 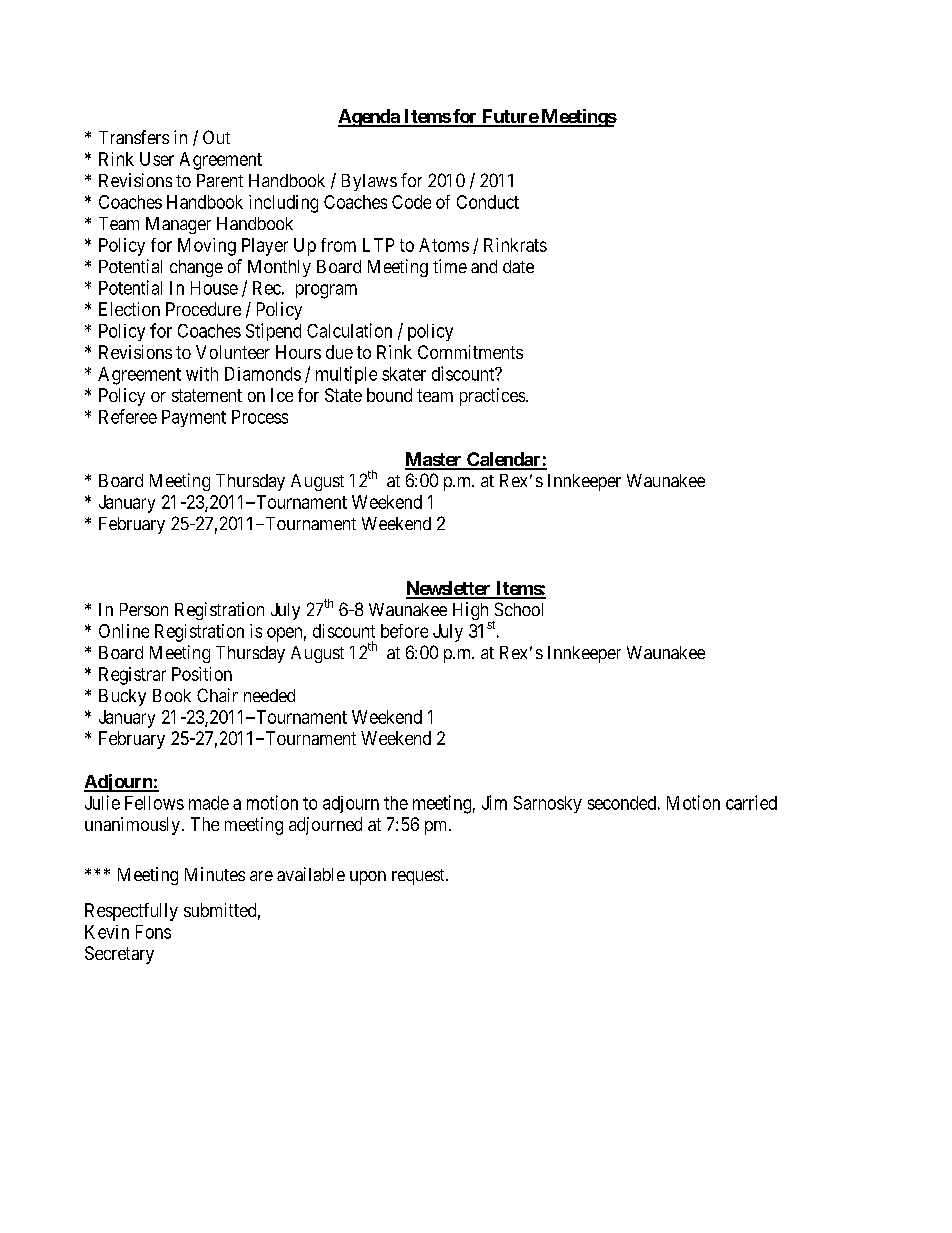 What do you see at coordinates (519, 609) in the screenshot?
I see `School` at bounding box center [519, 609].
